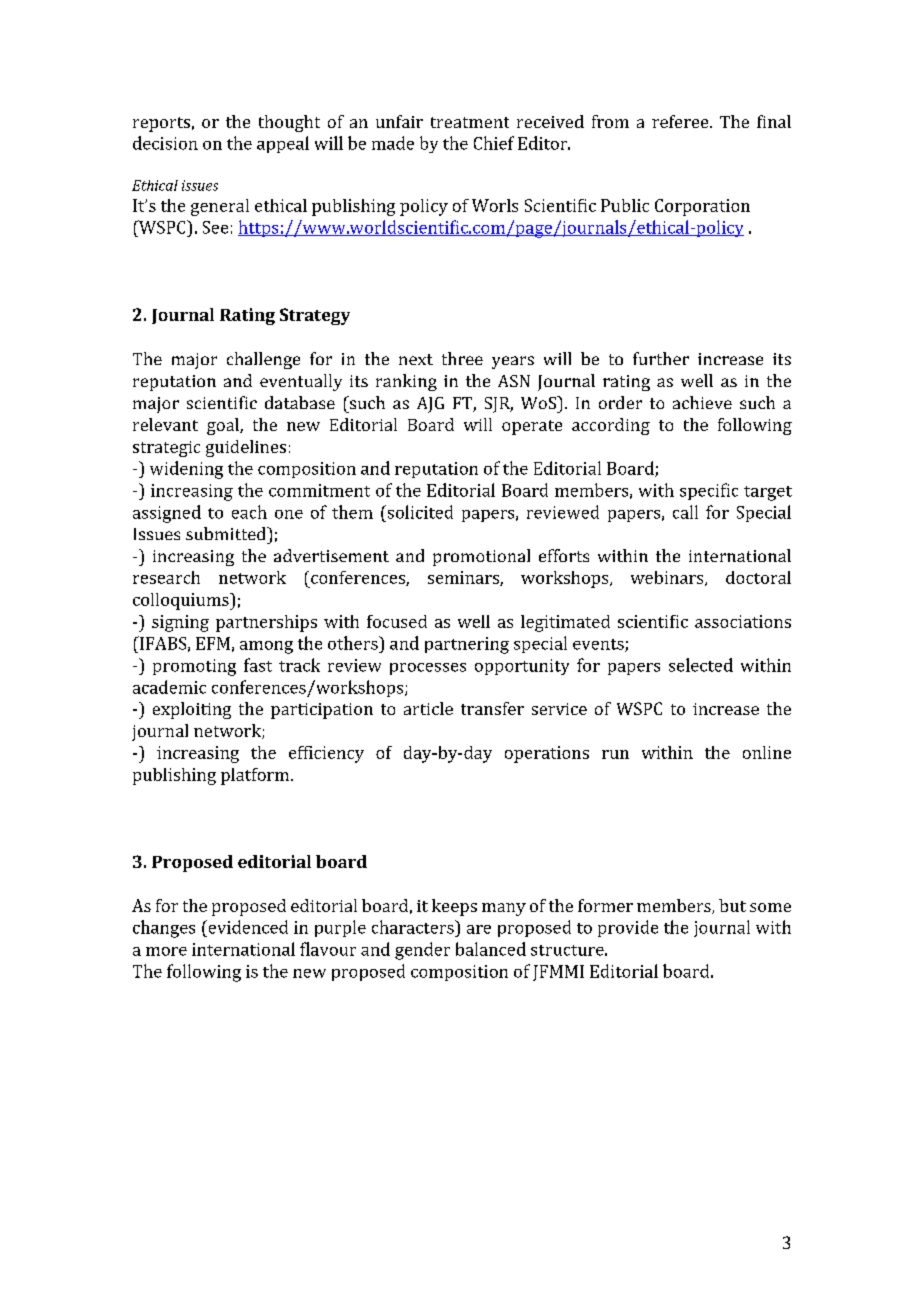  What do you see at coordinates (494, 143) in the document?
I see `Chief` at bounding box center [494, 143].
